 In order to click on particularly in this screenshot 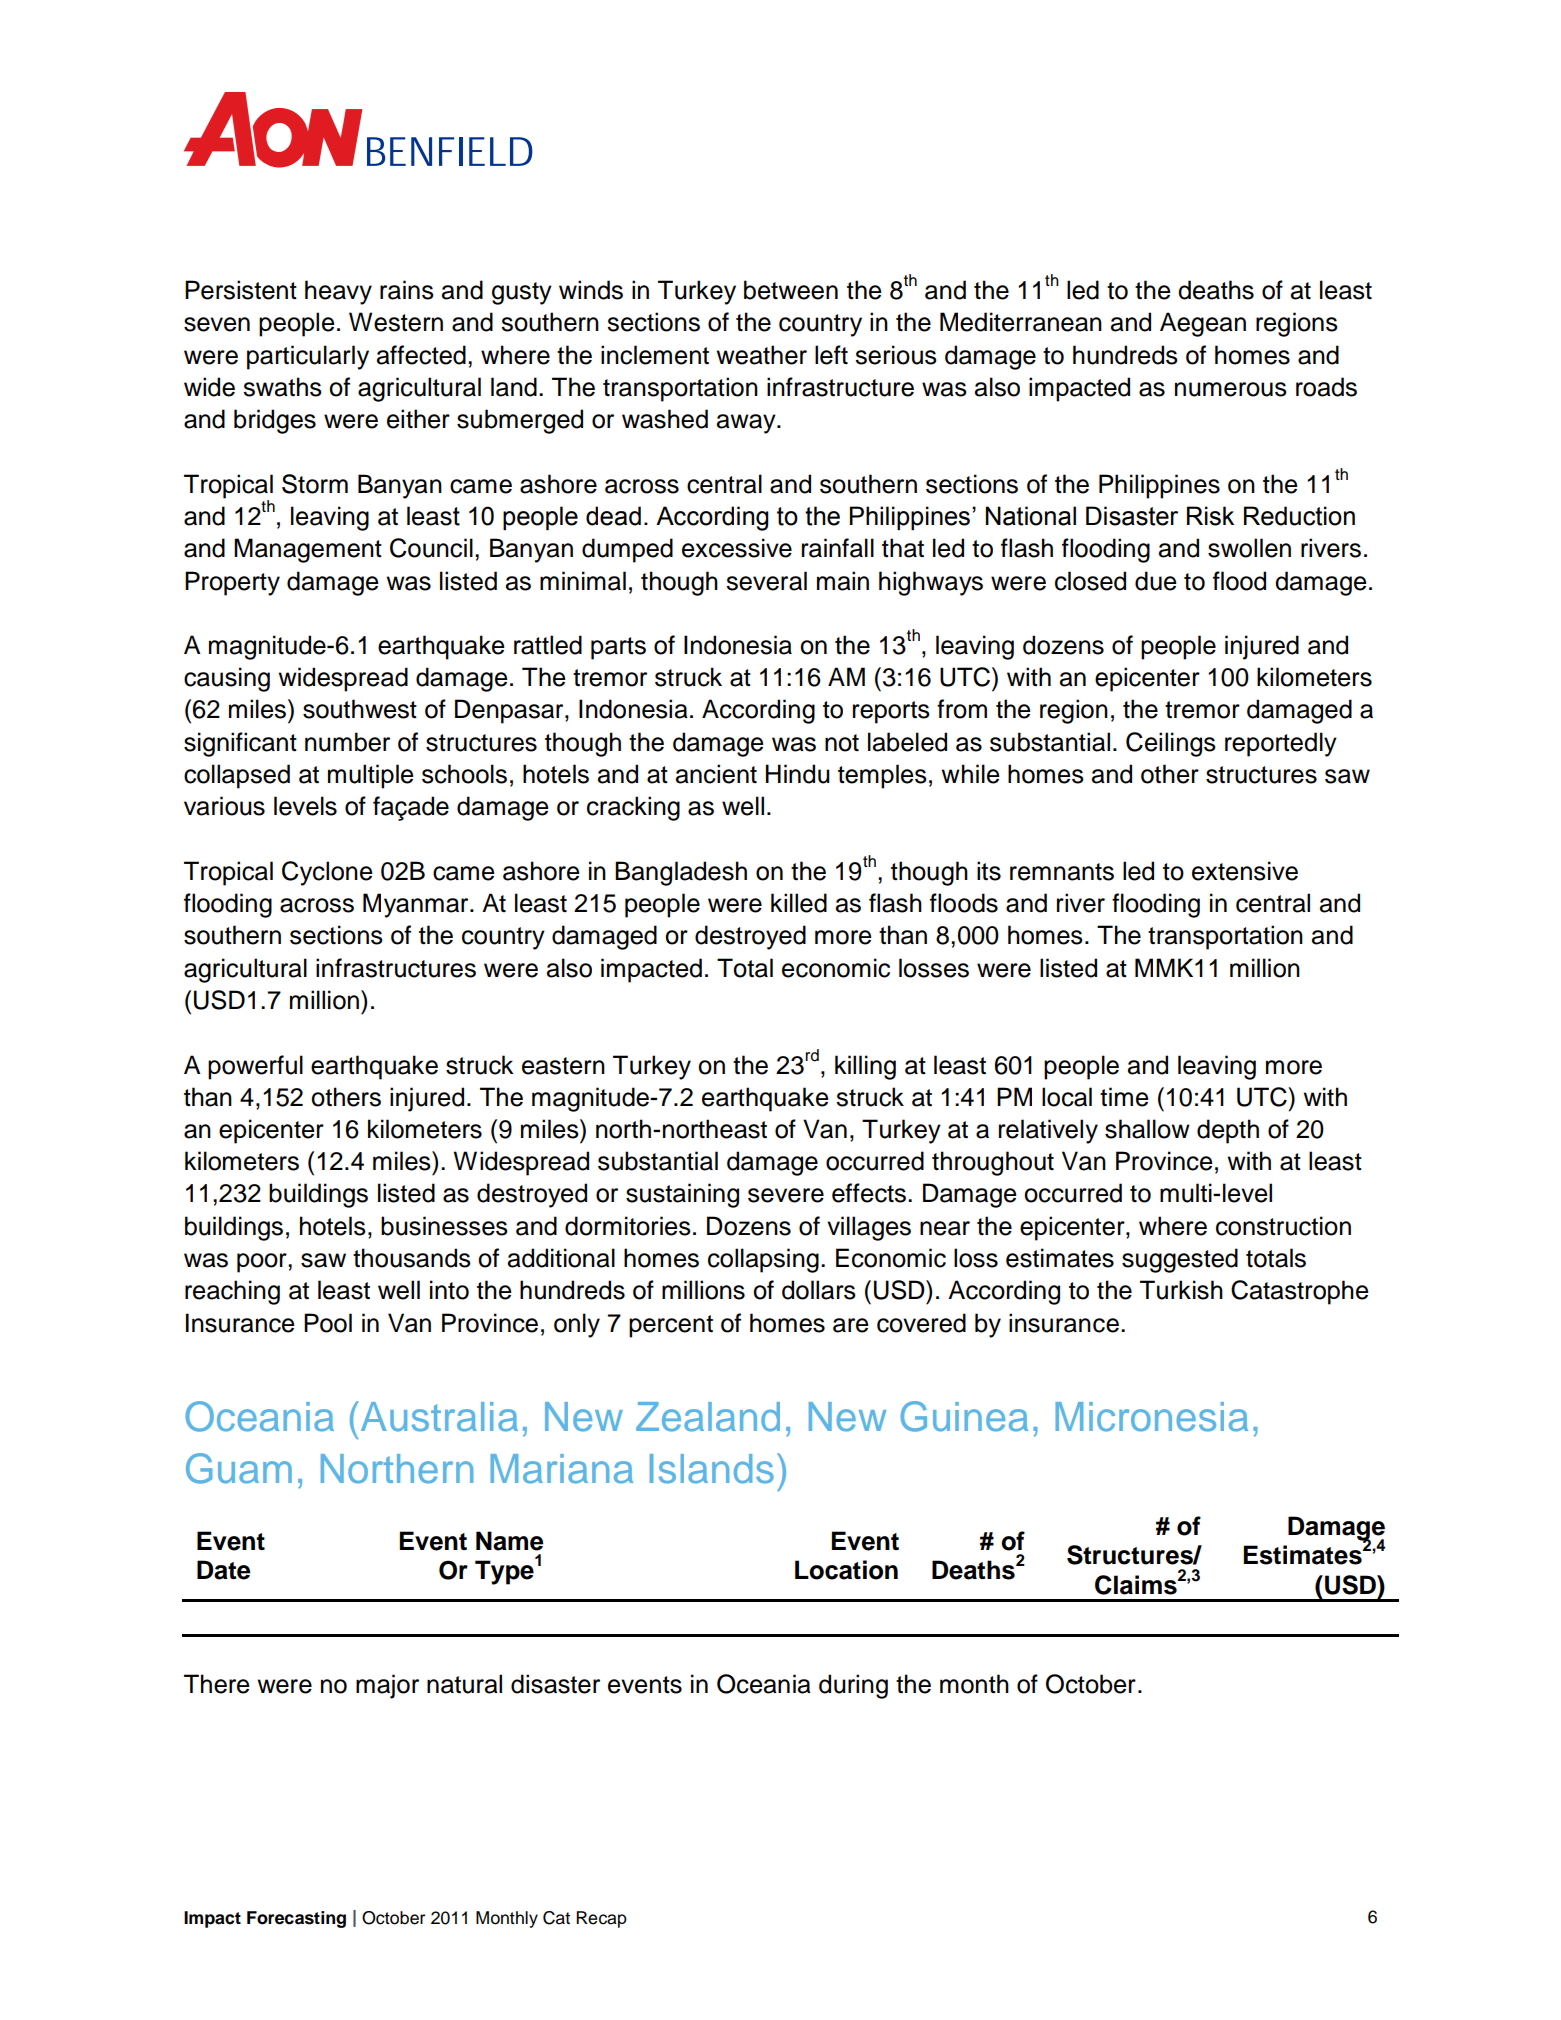, I will do `click(308, 357)`.
